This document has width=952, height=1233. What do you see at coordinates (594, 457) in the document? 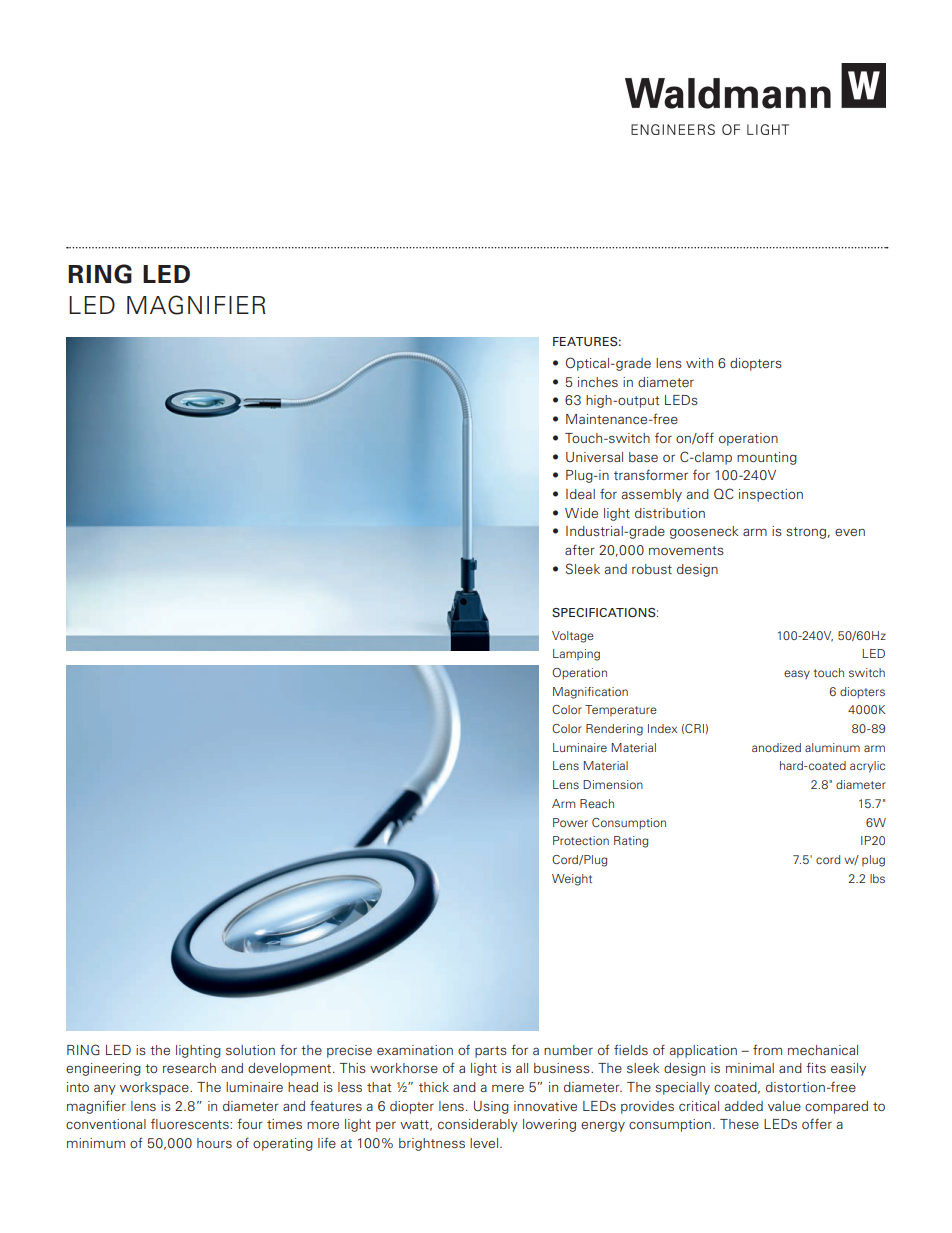
I see `Universal` at bounding box center [594, 457].
